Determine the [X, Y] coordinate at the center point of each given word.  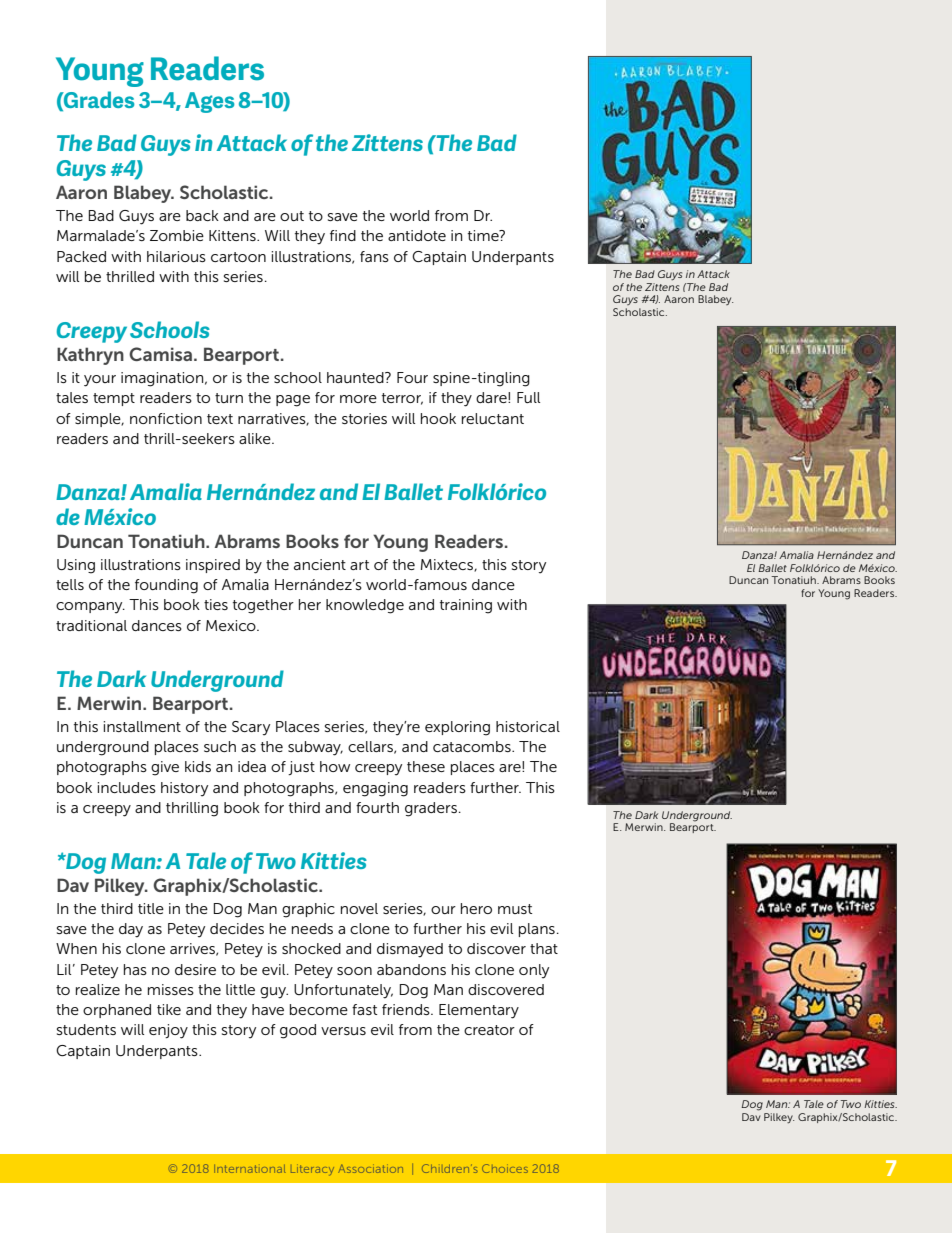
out [292, 216]
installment [142, 726]
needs [312, 928]
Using [76, 566]
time [484, 235]
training [466, 606]
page [293, 401]
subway [315, 748]
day [131, 930]
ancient [320, 564]
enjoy [168, 1031]
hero [476, 908]
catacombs [473, 746]
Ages [209, 102]
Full [528, 397]
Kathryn [90, 356]
